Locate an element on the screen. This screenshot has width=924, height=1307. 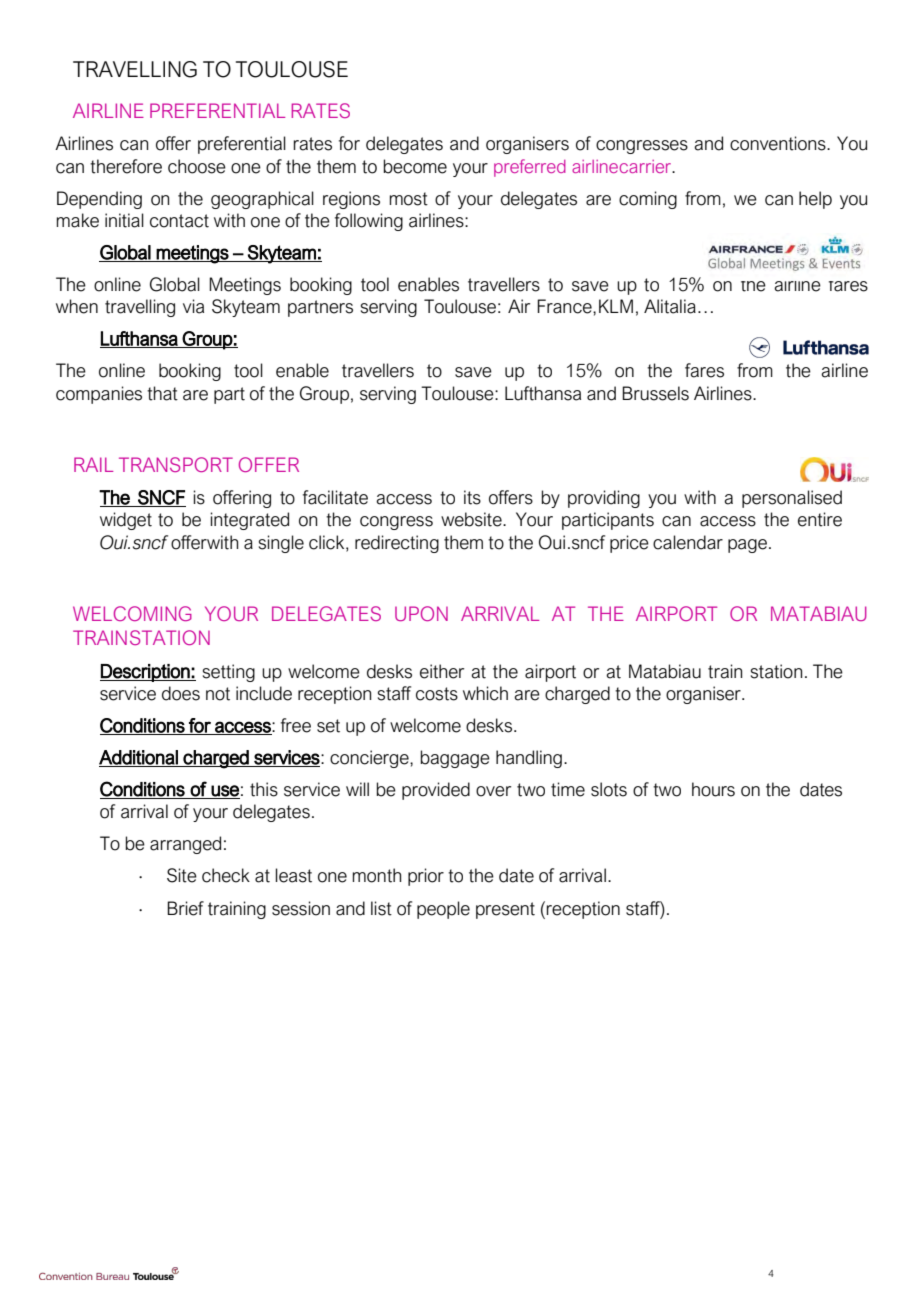
conventions is located at coordinates (779, 143).
